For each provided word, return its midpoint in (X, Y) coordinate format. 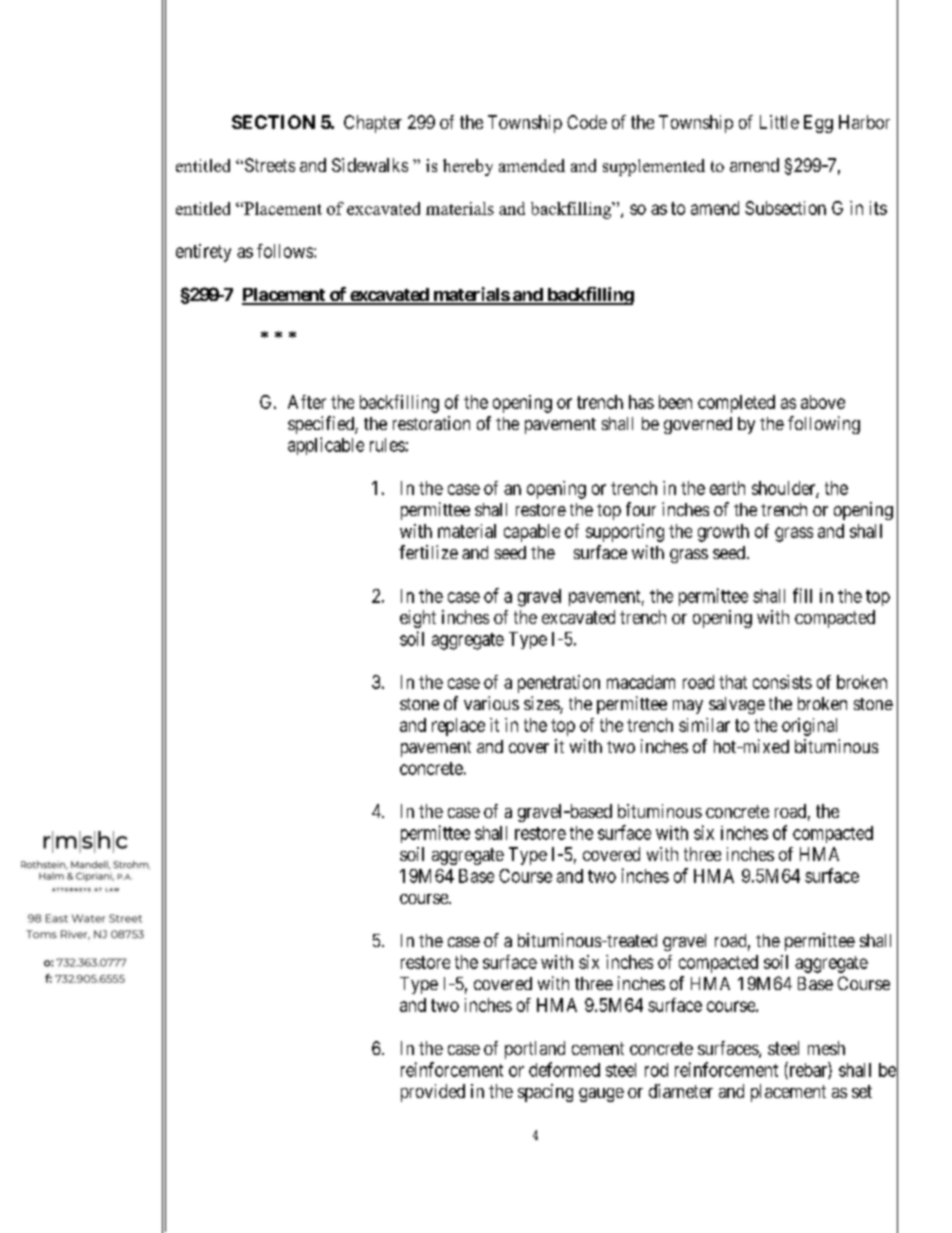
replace (458, 727)
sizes (542, 704)
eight (418, 619)
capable (532, 533)
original (809, 727)
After (307, 402)
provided (433, 1093)
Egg (818, 124)
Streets (268, 165)
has (641, 402)
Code (587, 122)
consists (782, 682)
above (823, 402)
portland (535, 1050)
